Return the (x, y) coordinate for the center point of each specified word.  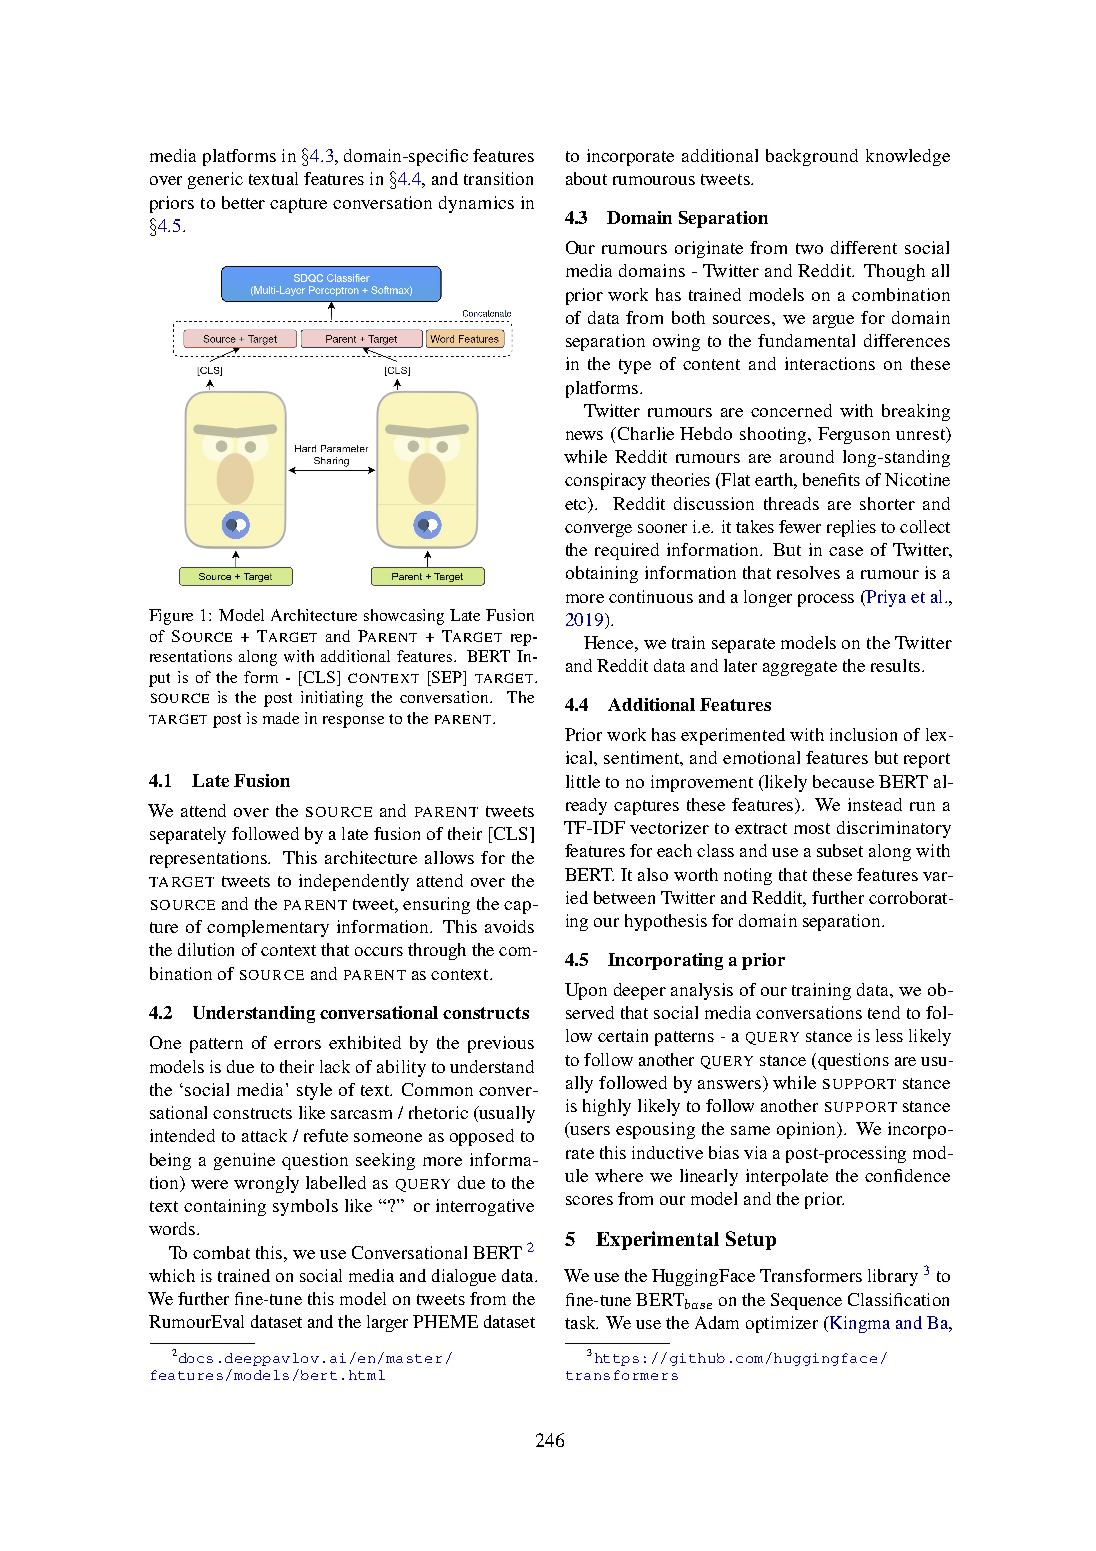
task (581, 1322)
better (243, 202)
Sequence (806, 1301)
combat (221, 1252)
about (586, 178)
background (812, 157)
